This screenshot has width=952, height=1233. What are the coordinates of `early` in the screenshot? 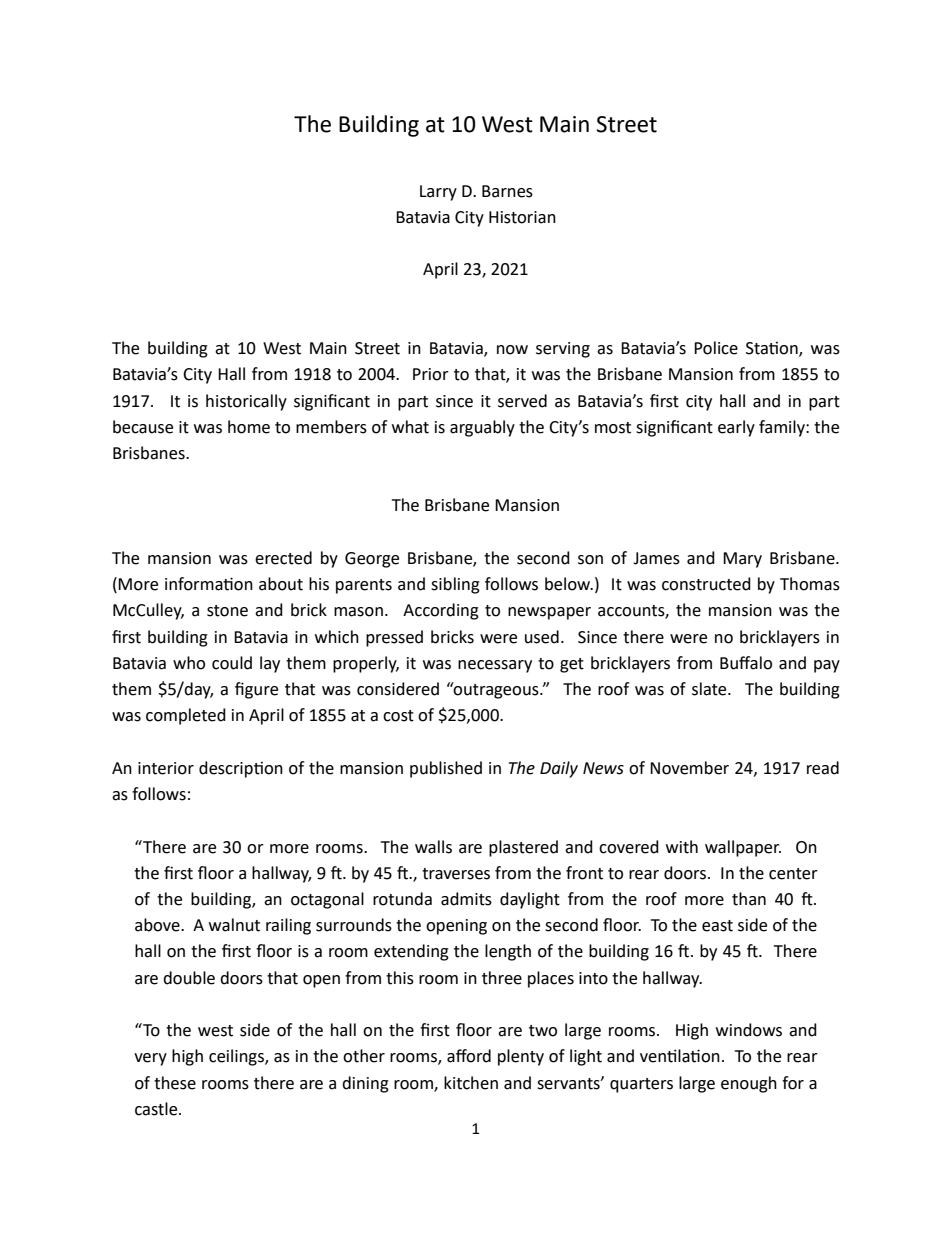 It's located at (736, 428).
